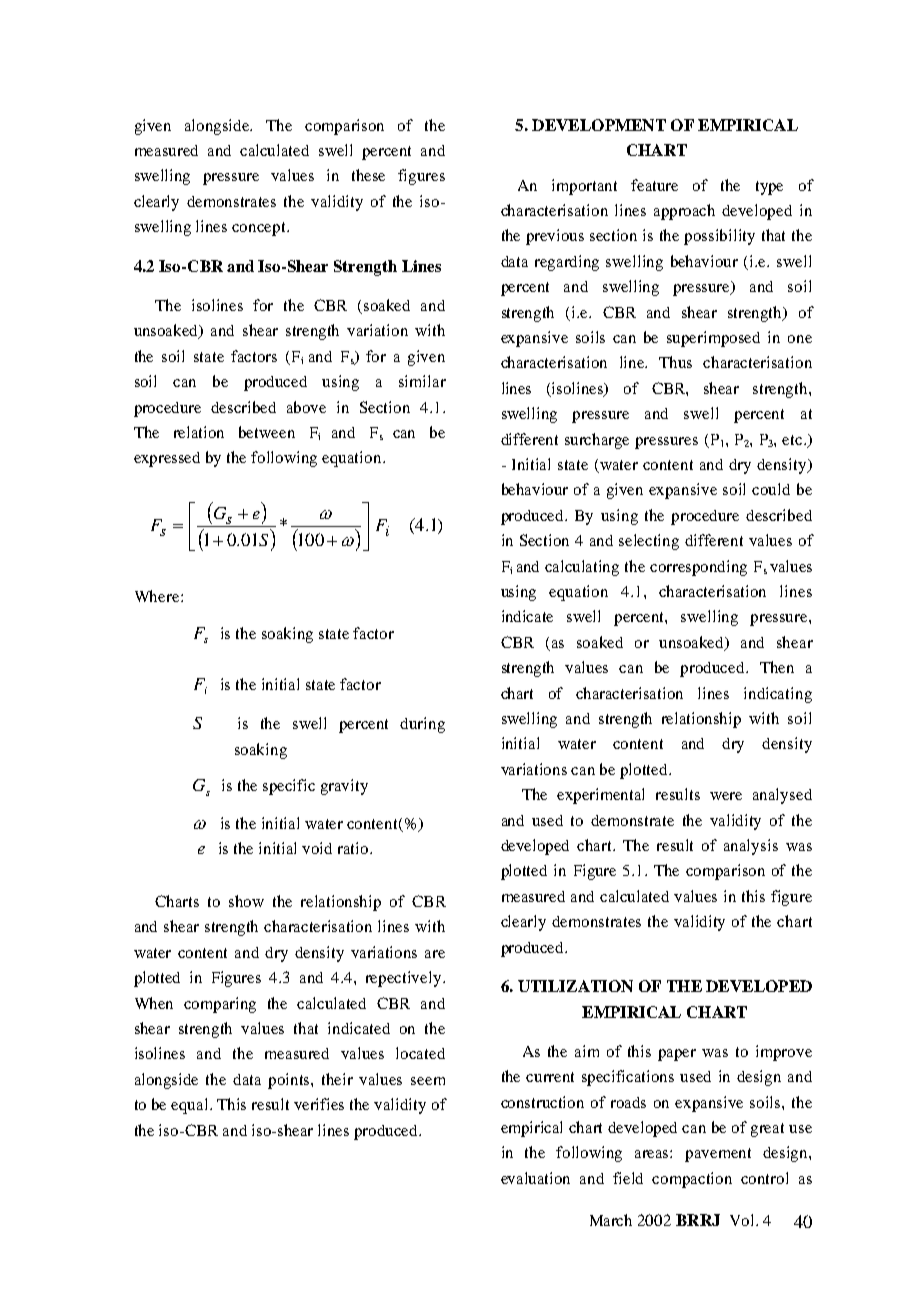  I want to click on type, so click(769, 188).
